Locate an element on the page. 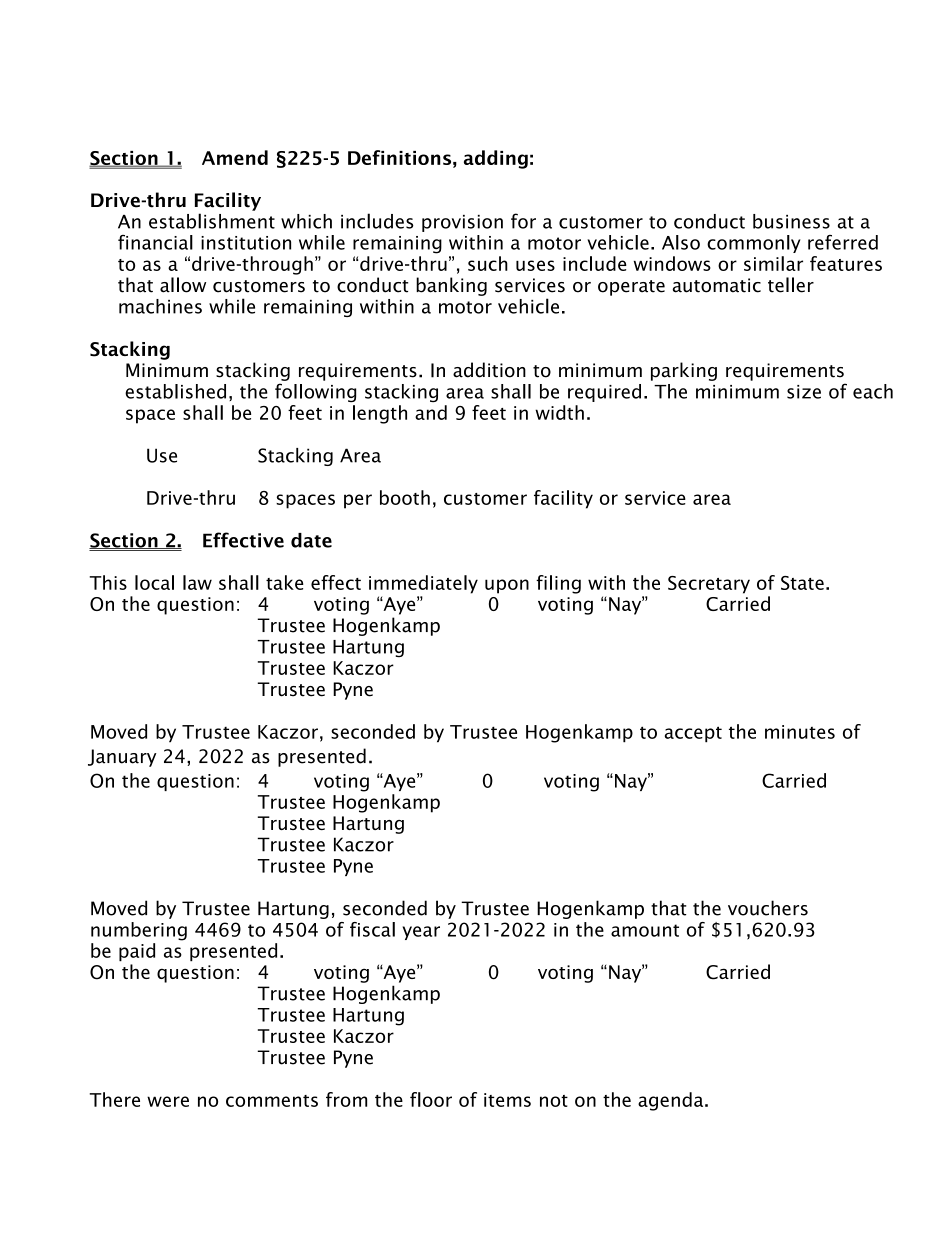 Image resolution: width=952 pixels, height=1233 pixels. law is located at coordinates (197, 582).
